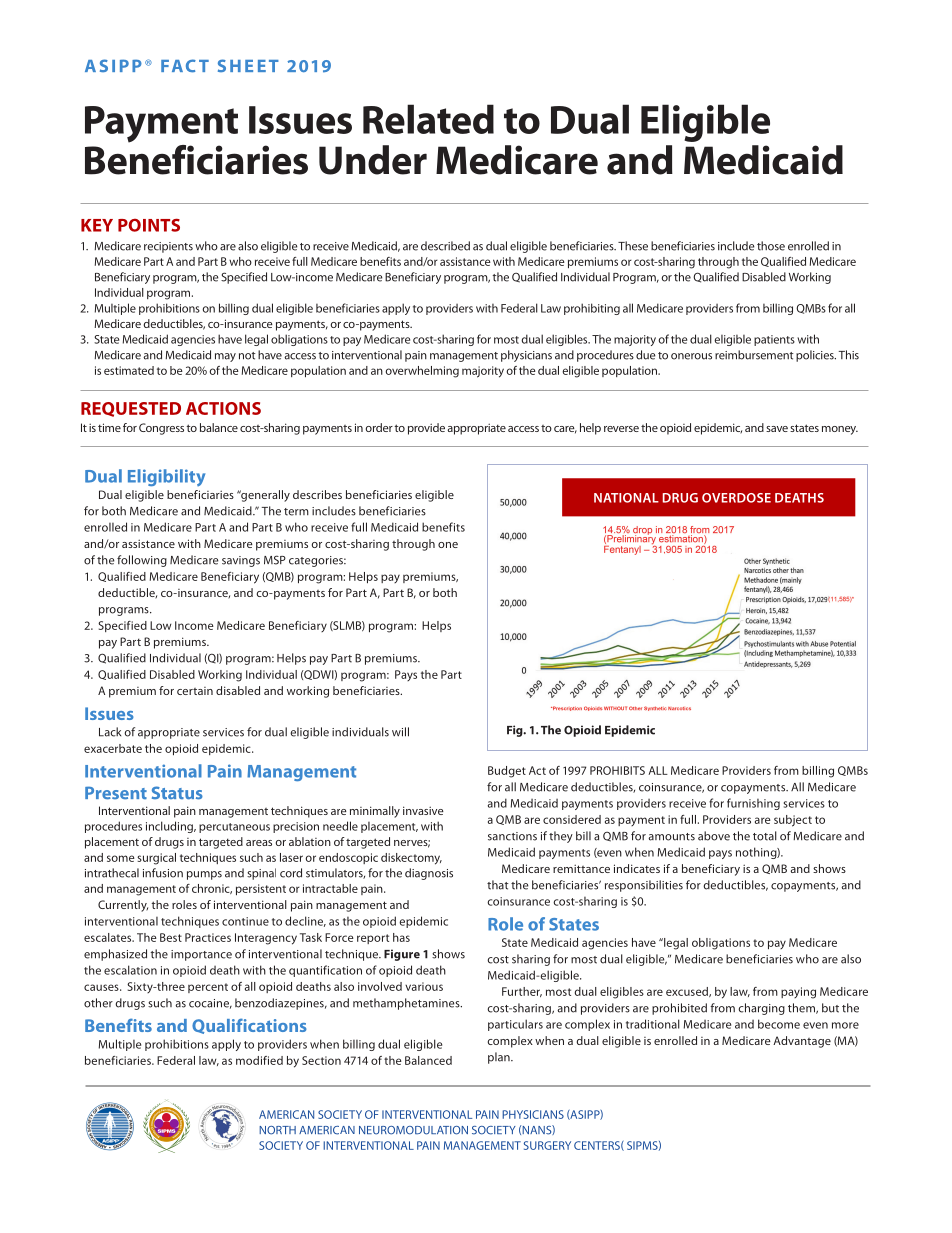  What do you see at coordinates (277, 1130) in the page?
I see `NORTH` at bounding box center [277, 1130].
